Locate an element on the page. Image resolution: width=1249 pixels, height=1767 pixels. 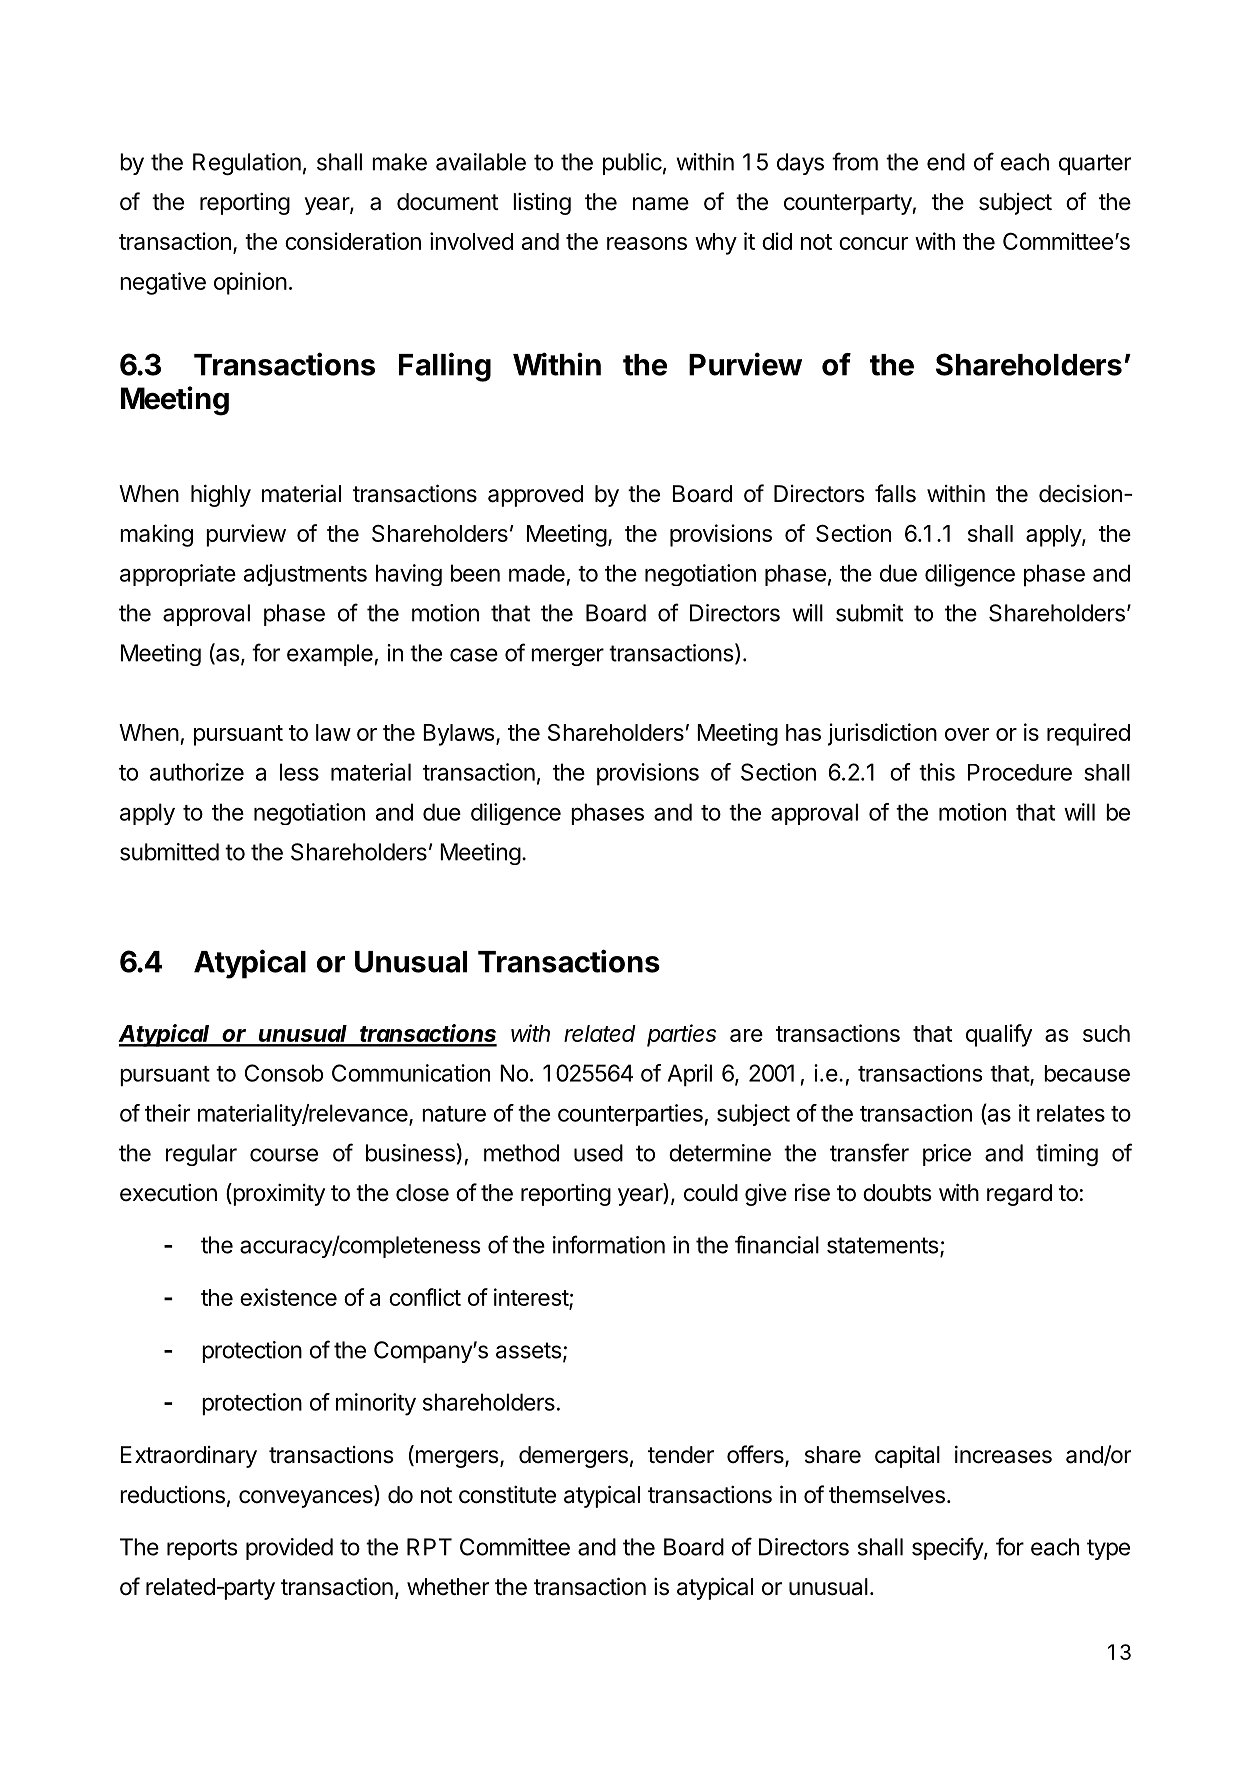
tender is located at coordinates (681, 1455).
